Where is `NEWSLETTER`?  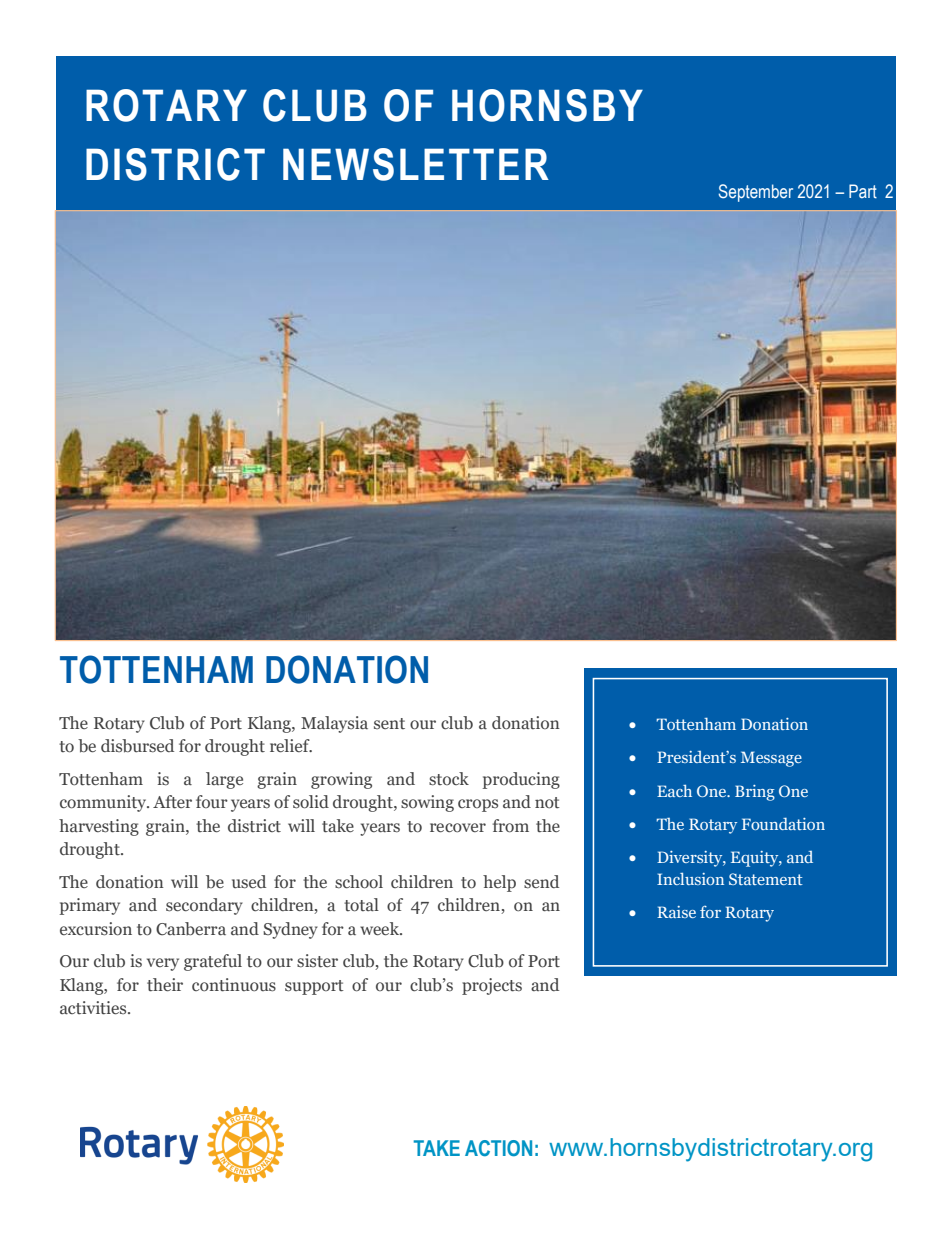
NEWSLETTER is located at coordinates (416, 164).
